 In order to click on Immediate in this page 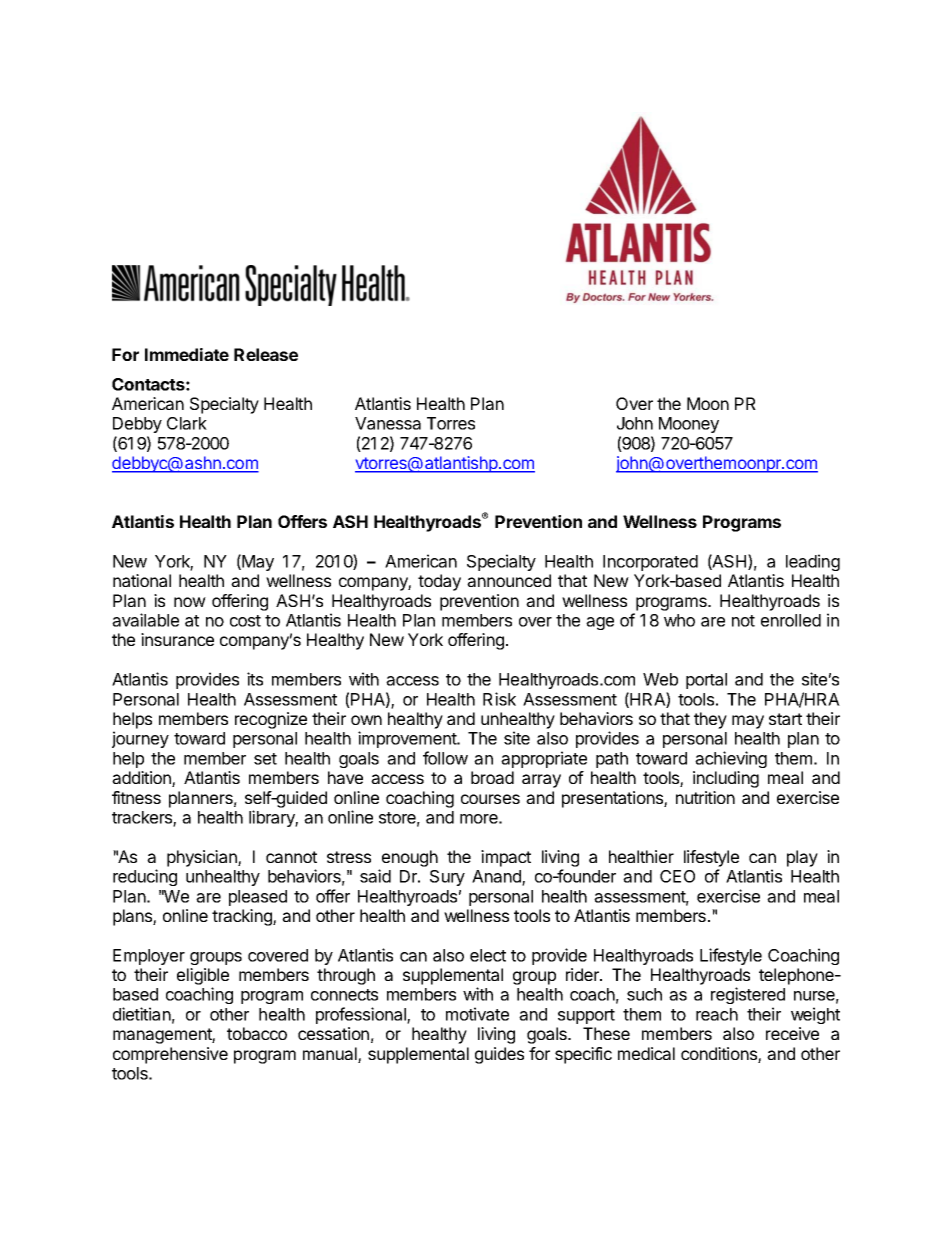, I will do `click(187, 354)`.
